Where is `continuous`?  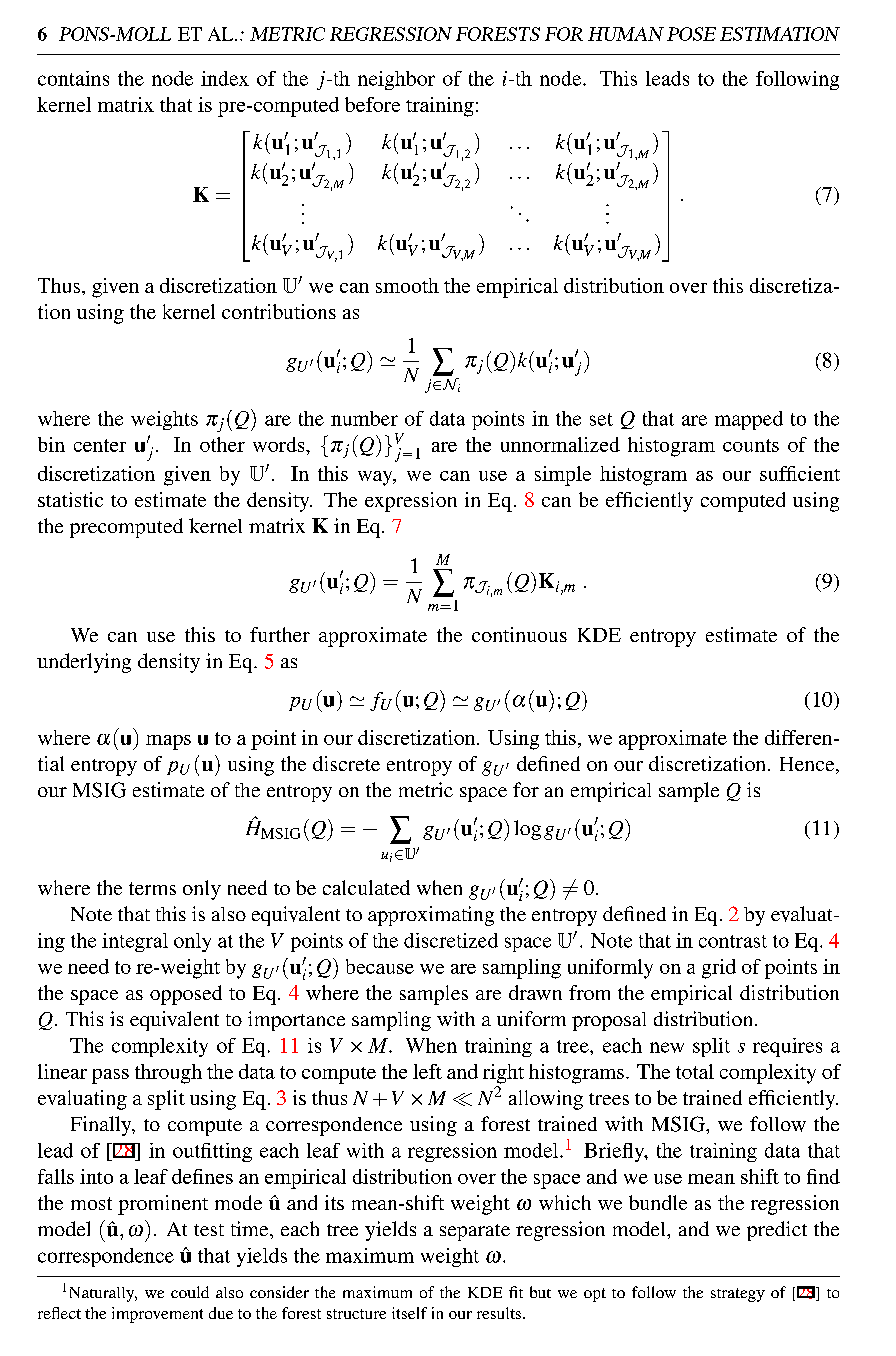
continuous is located at coordinates (519, 634).
